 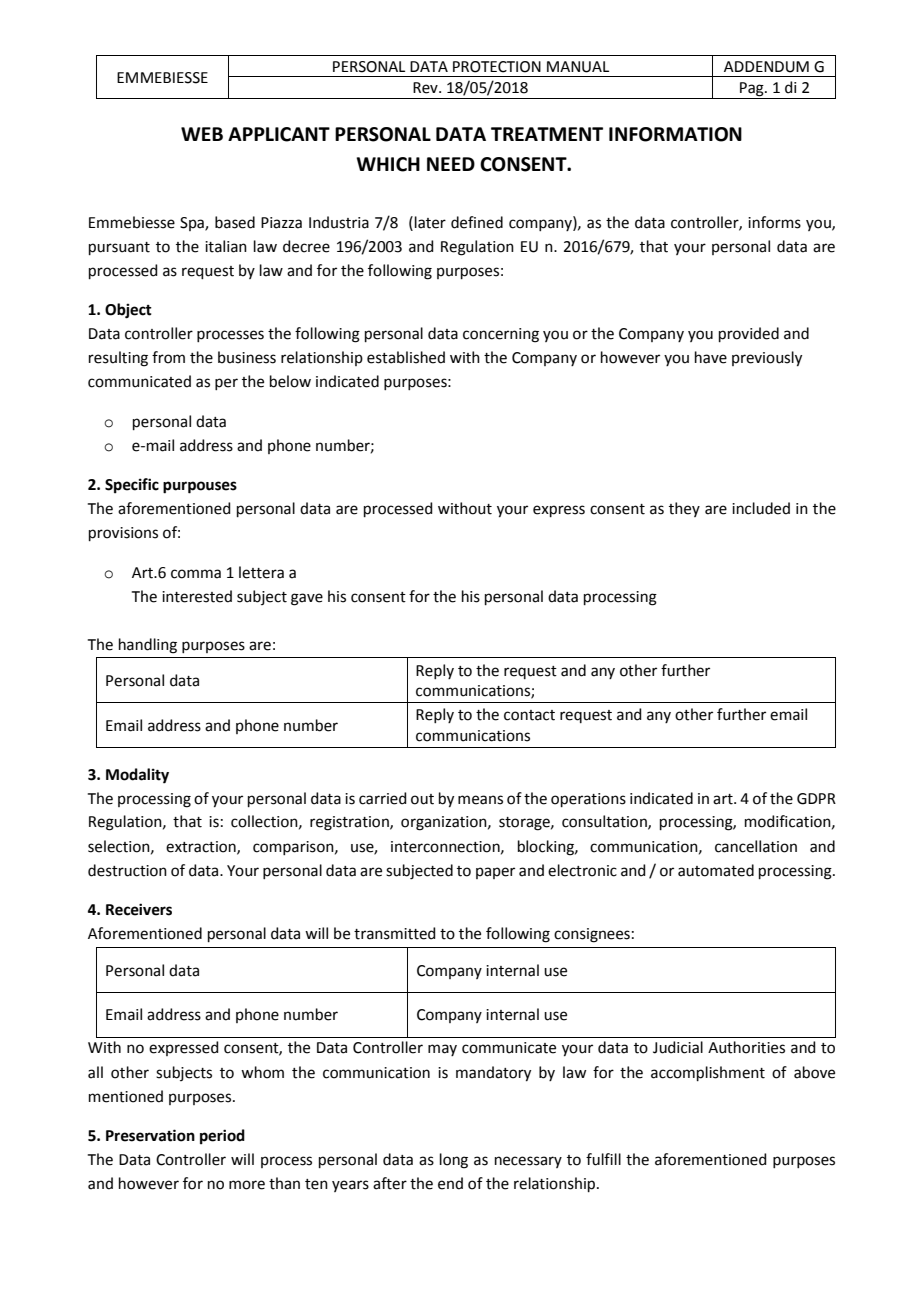 What do you see at coordinates (497, 67) in the document?
I see `PROTECTION` at bounding box center [497, 67].
